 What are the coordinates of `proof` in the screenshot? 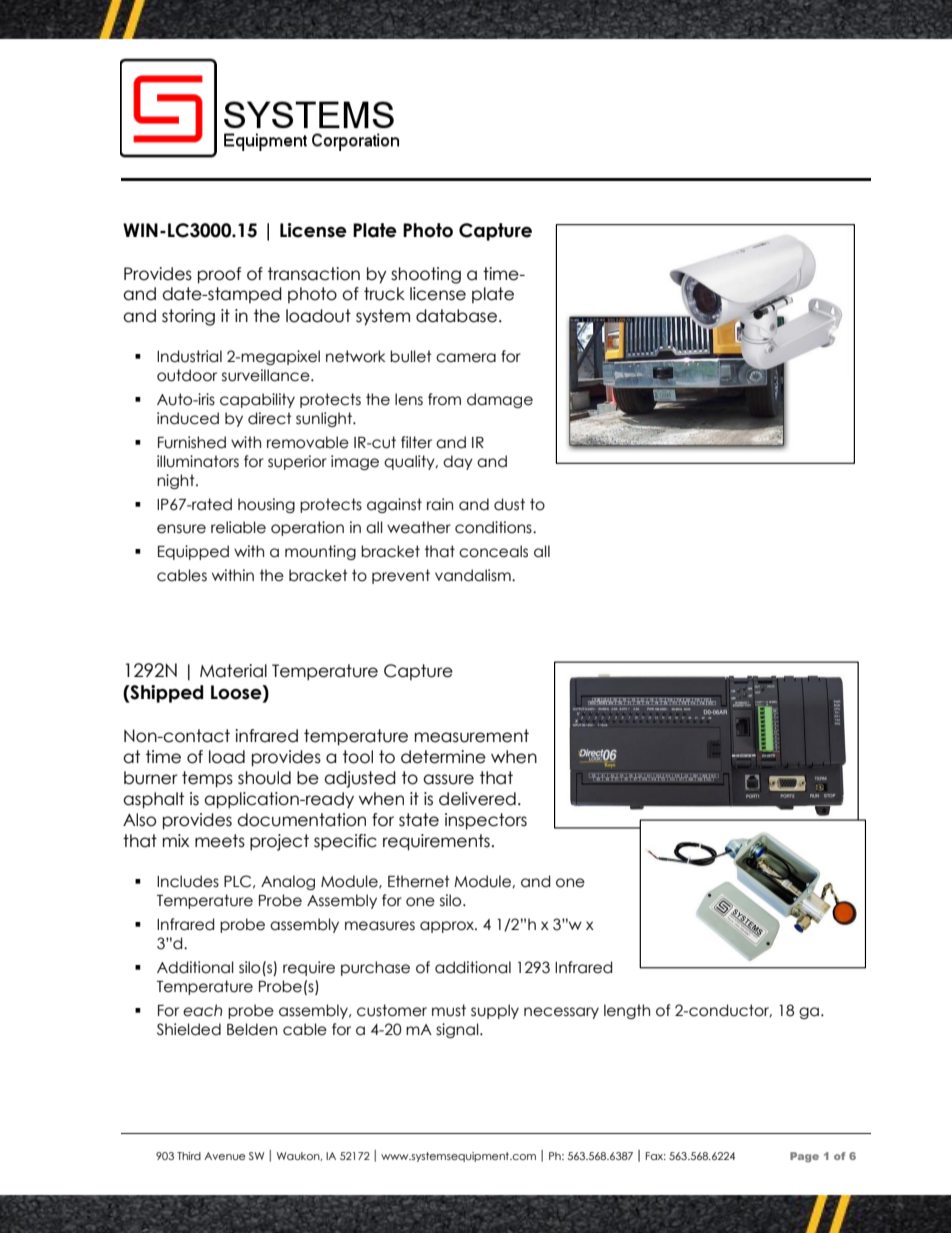 It's located at (219, 275).
